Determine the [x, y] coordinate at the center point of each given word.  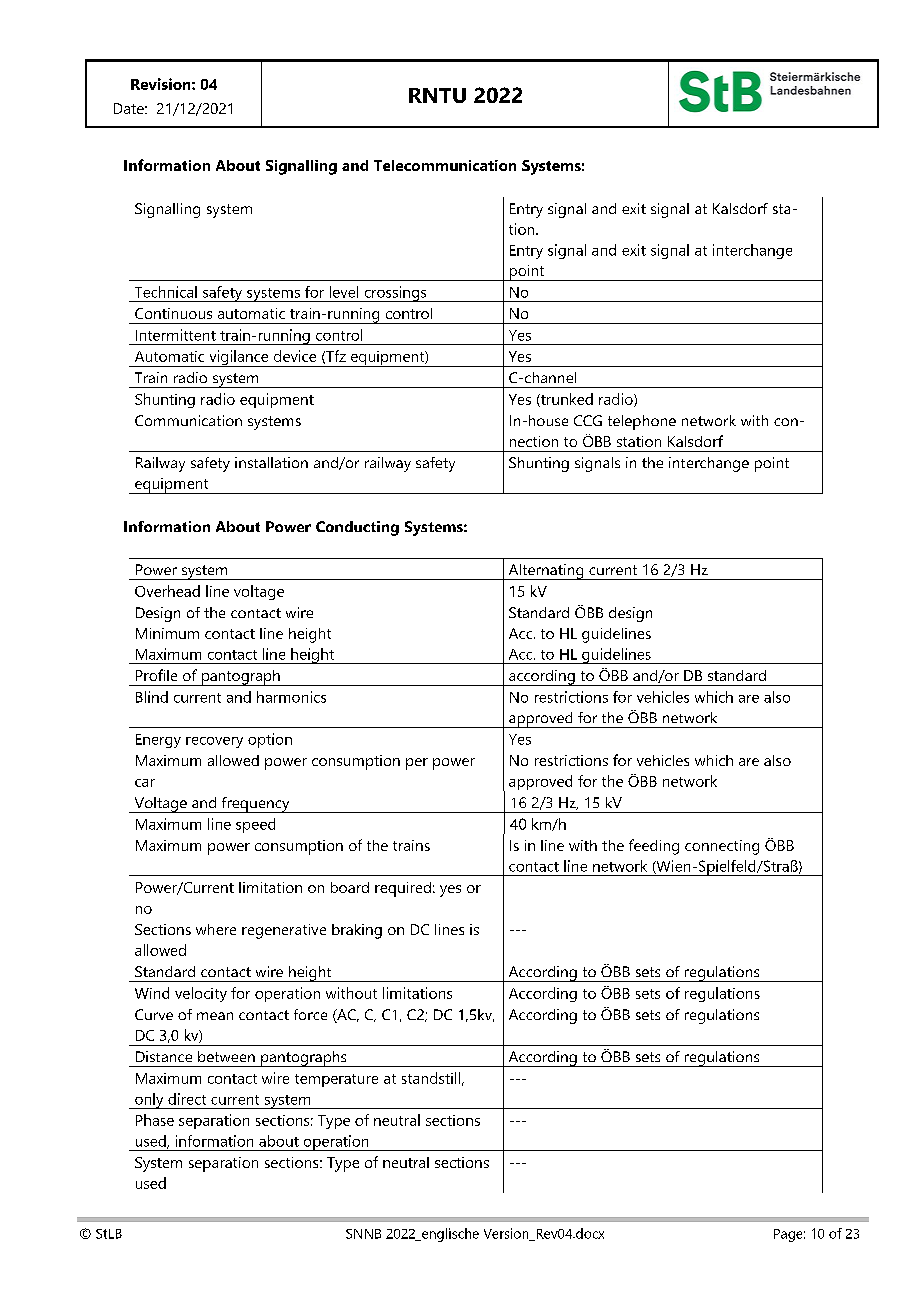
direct [187, 1099]
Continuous [173, 313]
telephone [642, 422]
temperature [336, 1080]
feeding [654, 847]
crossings [395, 294]
